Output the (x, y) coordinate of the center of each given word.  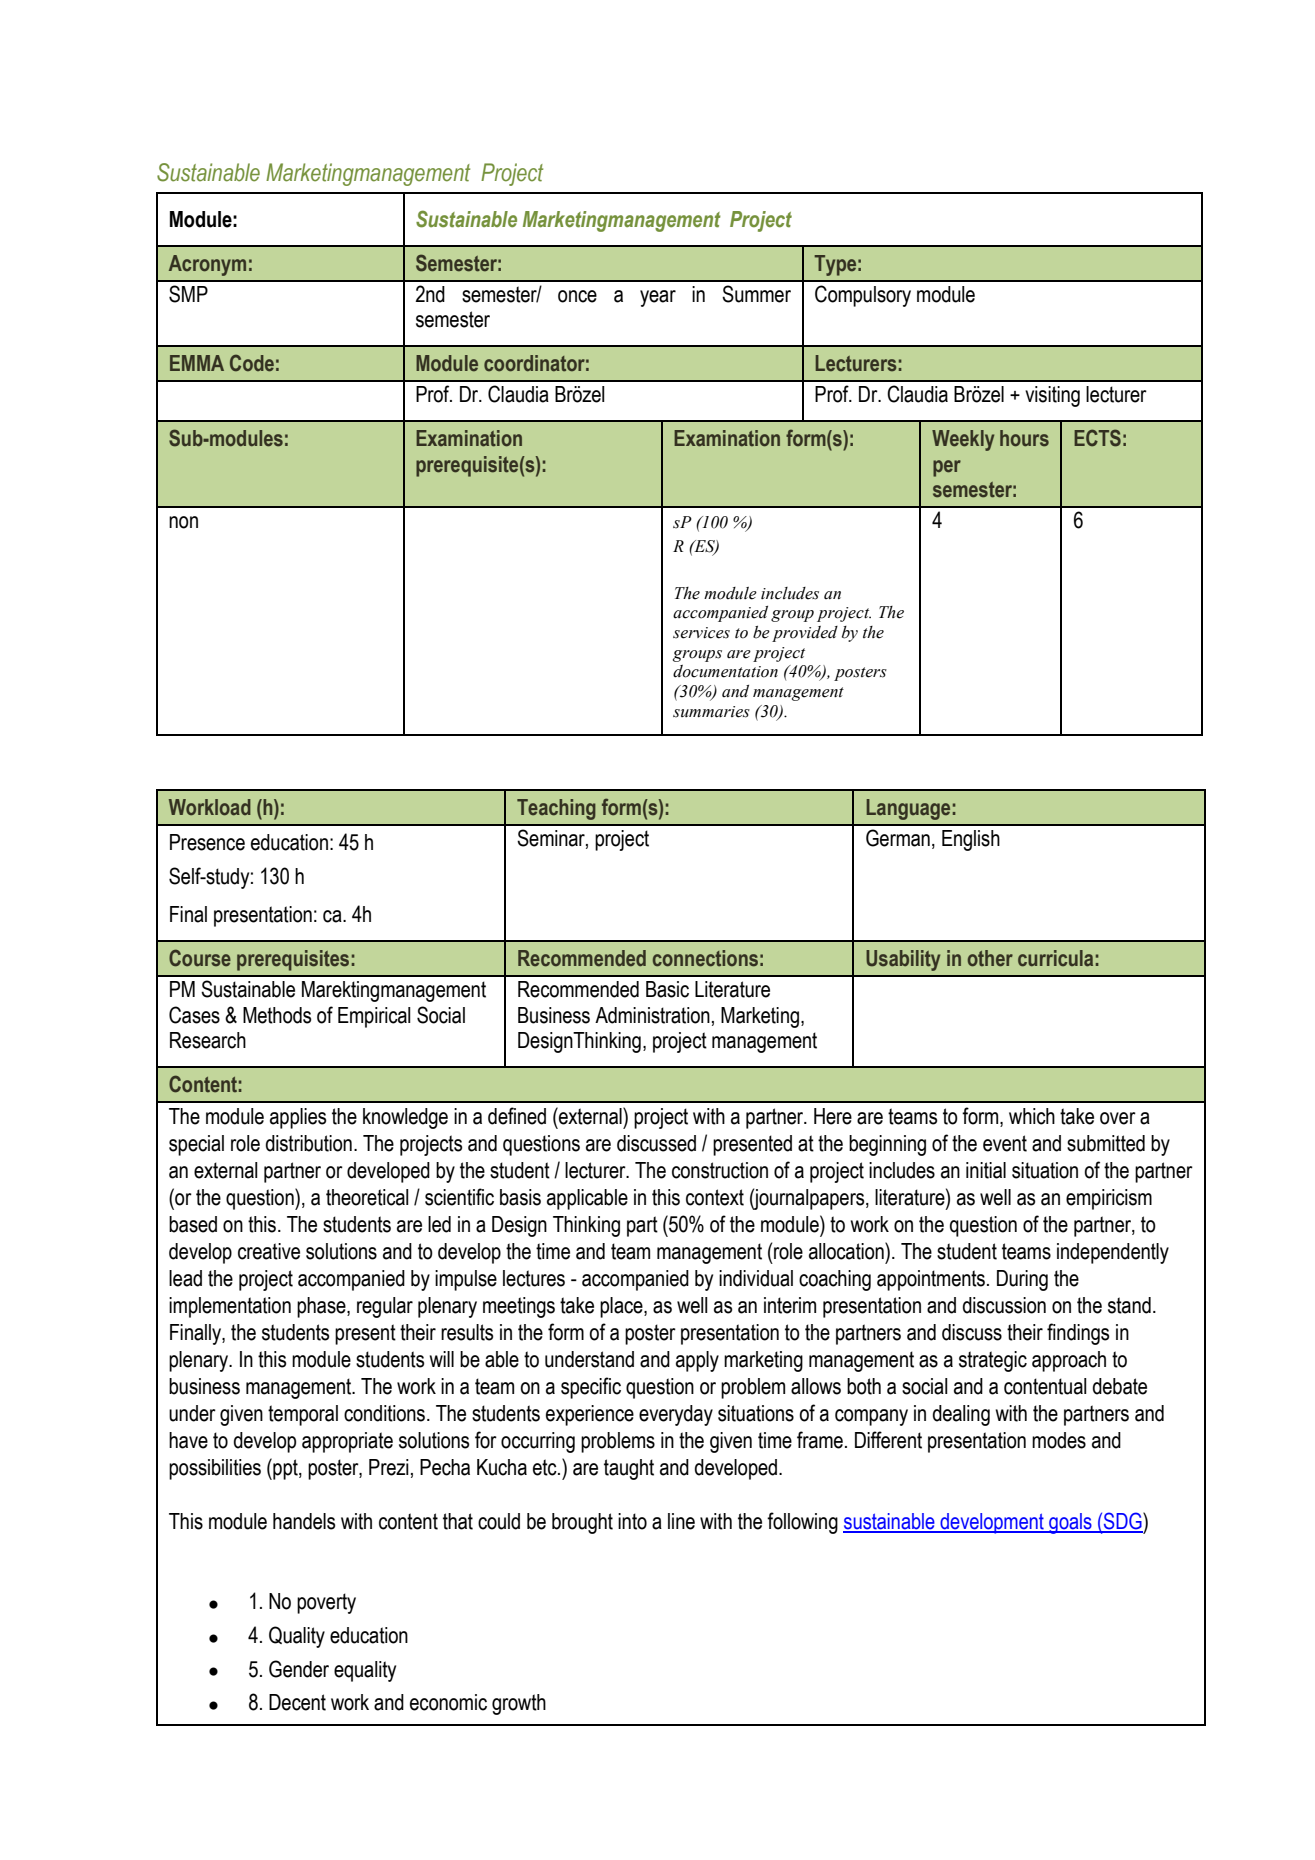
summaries (711, 712)
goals (1070, 1523)
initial (986, 1170)
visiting (1052, 396)
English (971, 840)
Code (252, 363)
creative (269, 1251)
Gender (299, 1669)
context (715, 1197)
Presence (207, 842)
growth (519, 1704)
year (658, 298)
